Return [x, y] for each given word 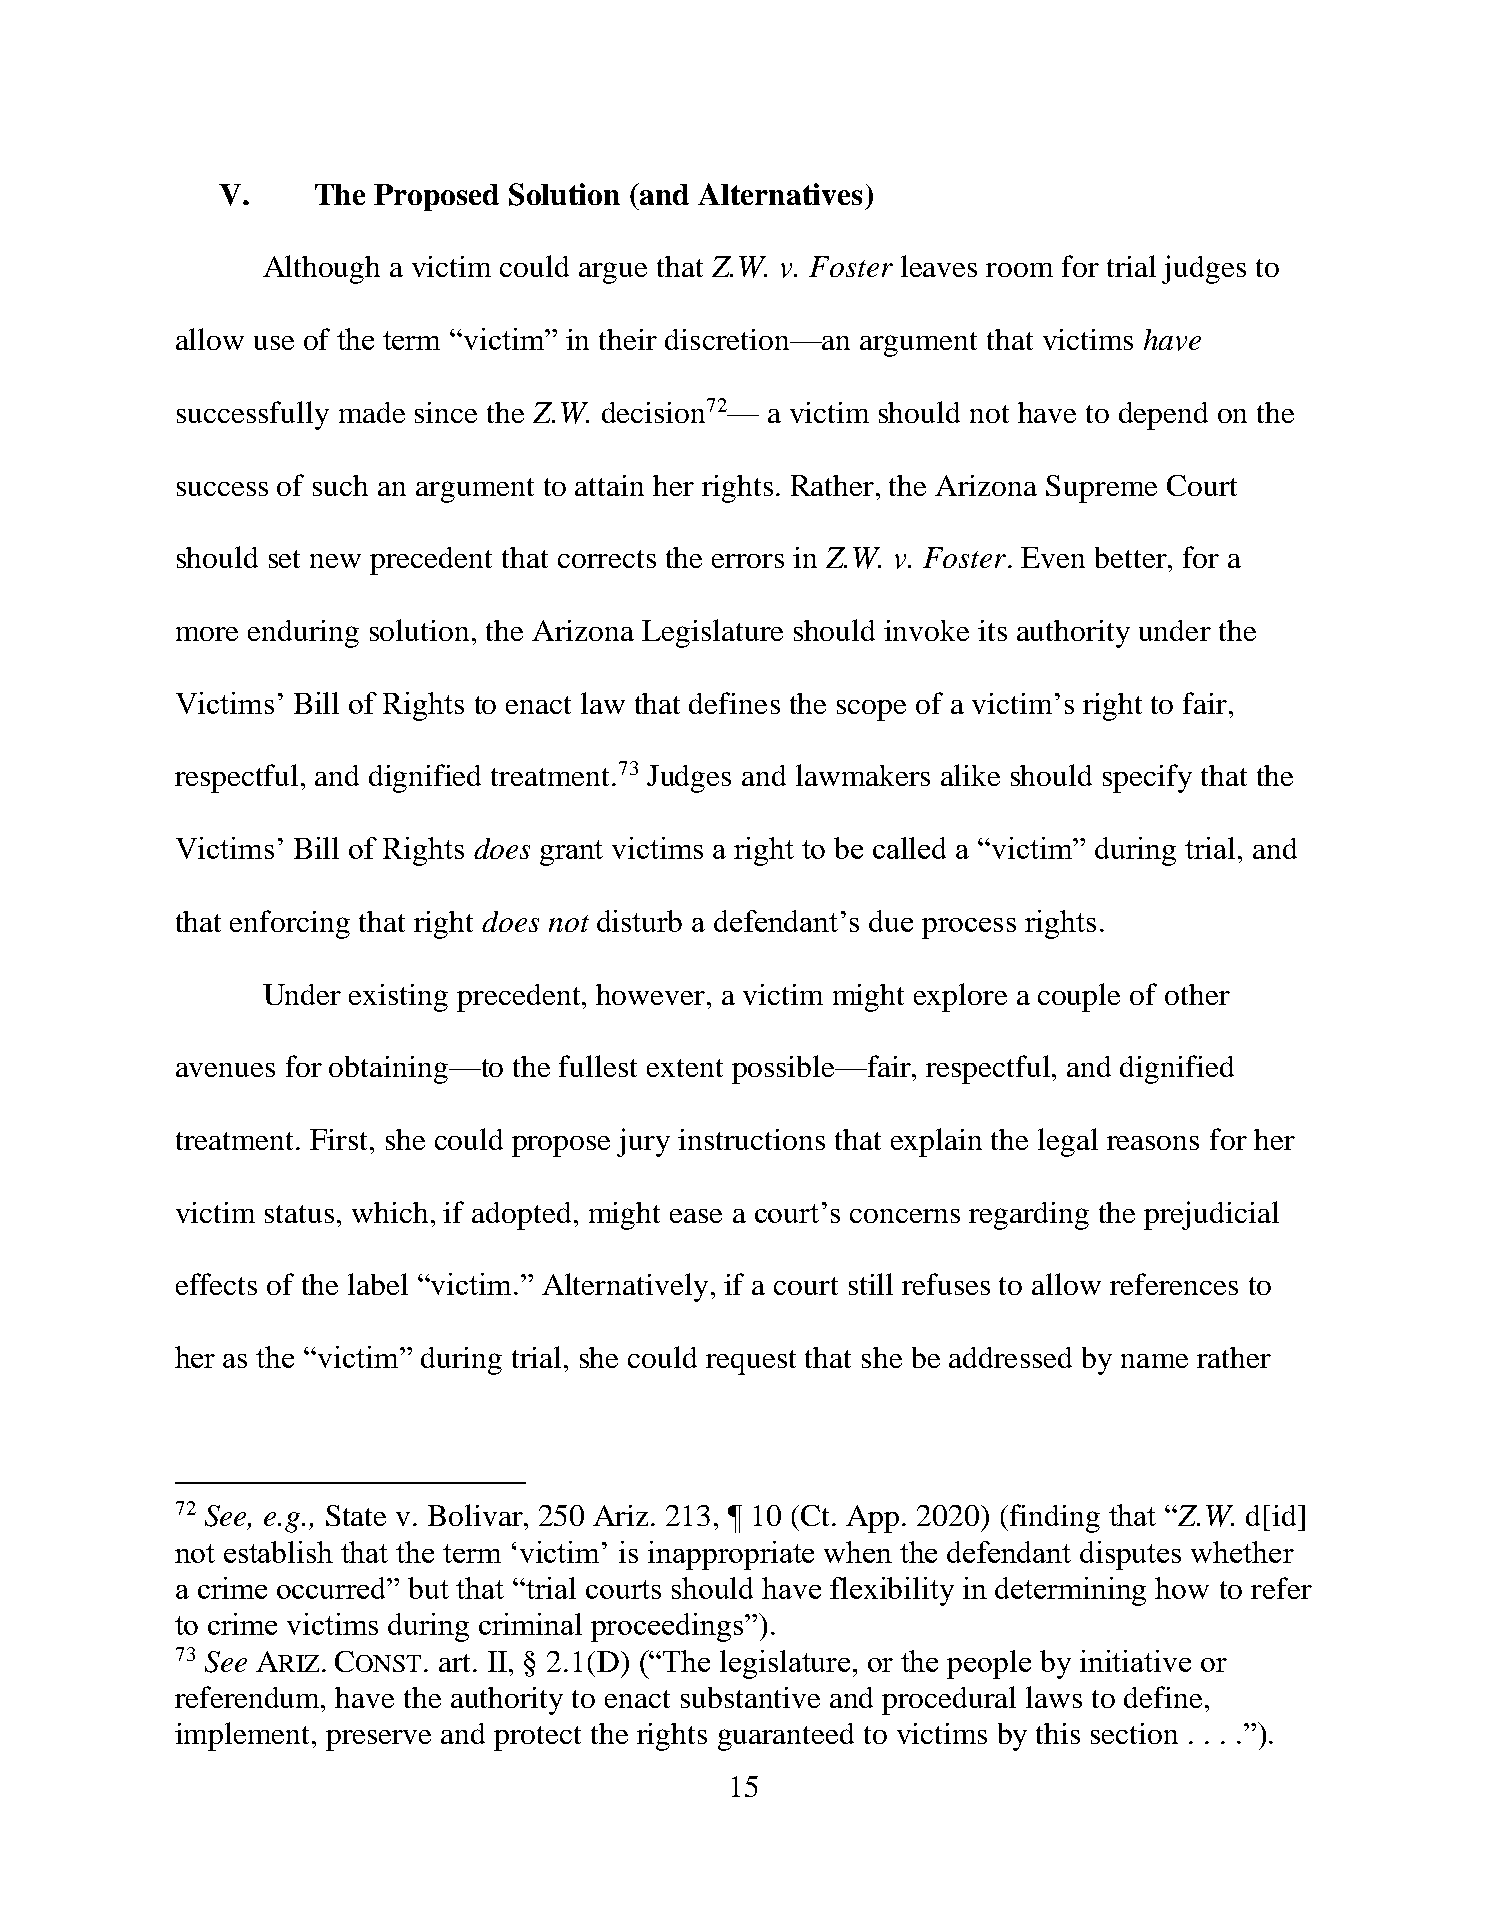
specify [1147, 778]
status [299, 1214]
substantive [750, 1697]
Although [321, 269]
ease [696, 1216]
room [1019, 270]
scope [871, 710]
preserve [378, 1740]
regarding [1029, 1216]
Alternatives [780, 194]
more [207, 634]
